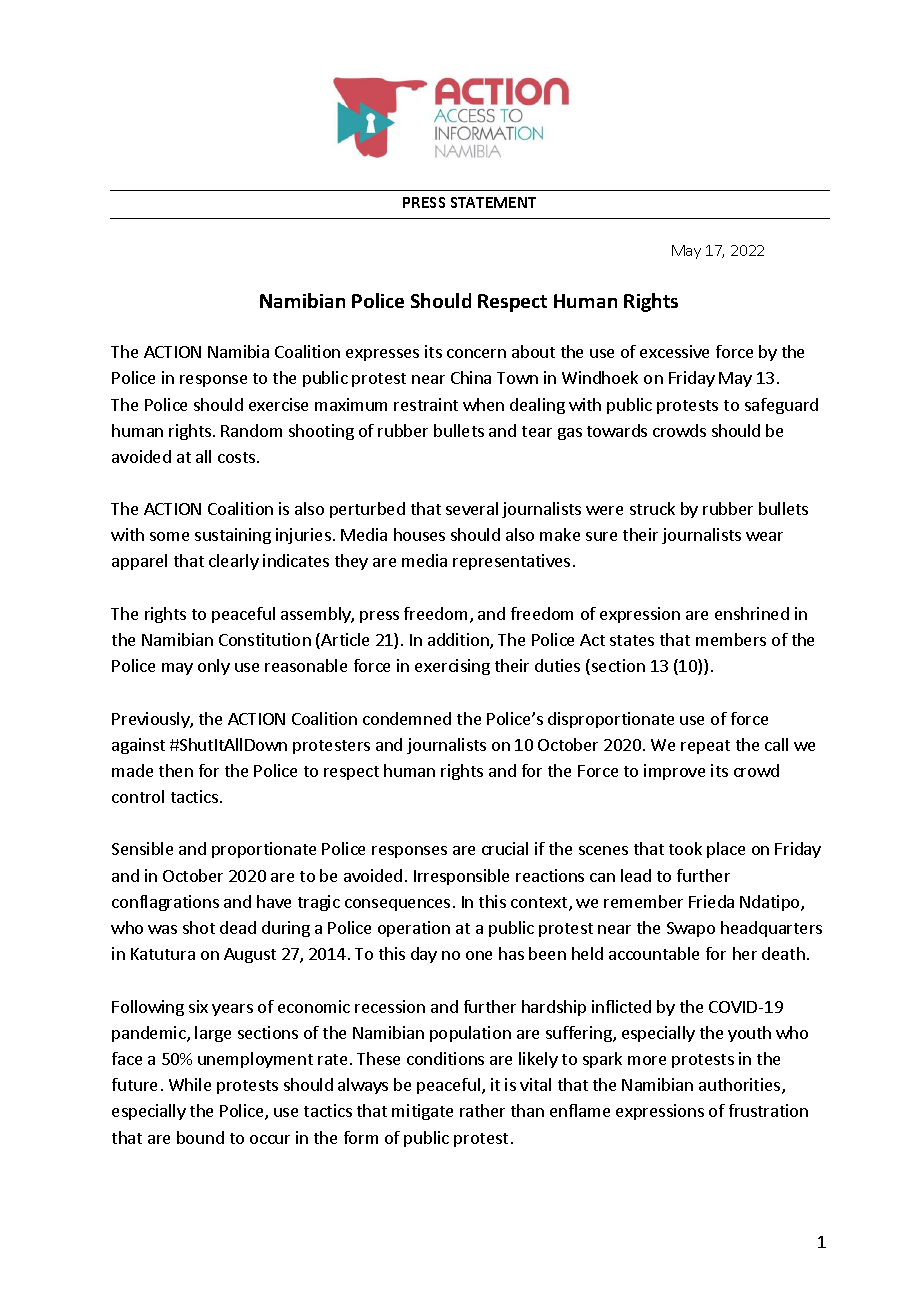 This screenshot has height=1308, width=924. What do you see at coordinates (731, 639) in the screenshot?
I see `members` at bounding box center [731, 639].
